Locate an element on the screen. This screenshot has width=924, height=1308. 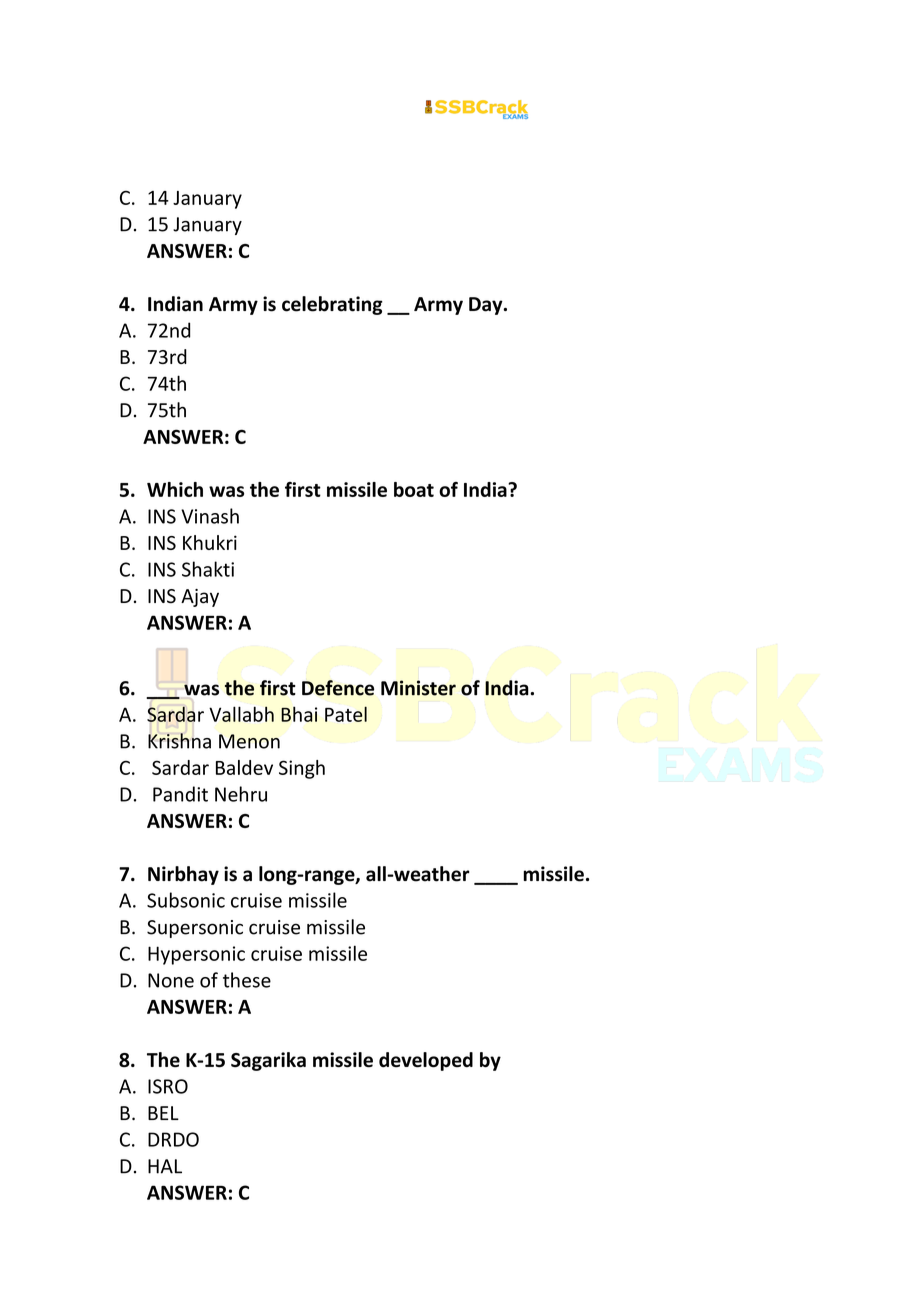
Ajay is located at coordinates (200, 598).
